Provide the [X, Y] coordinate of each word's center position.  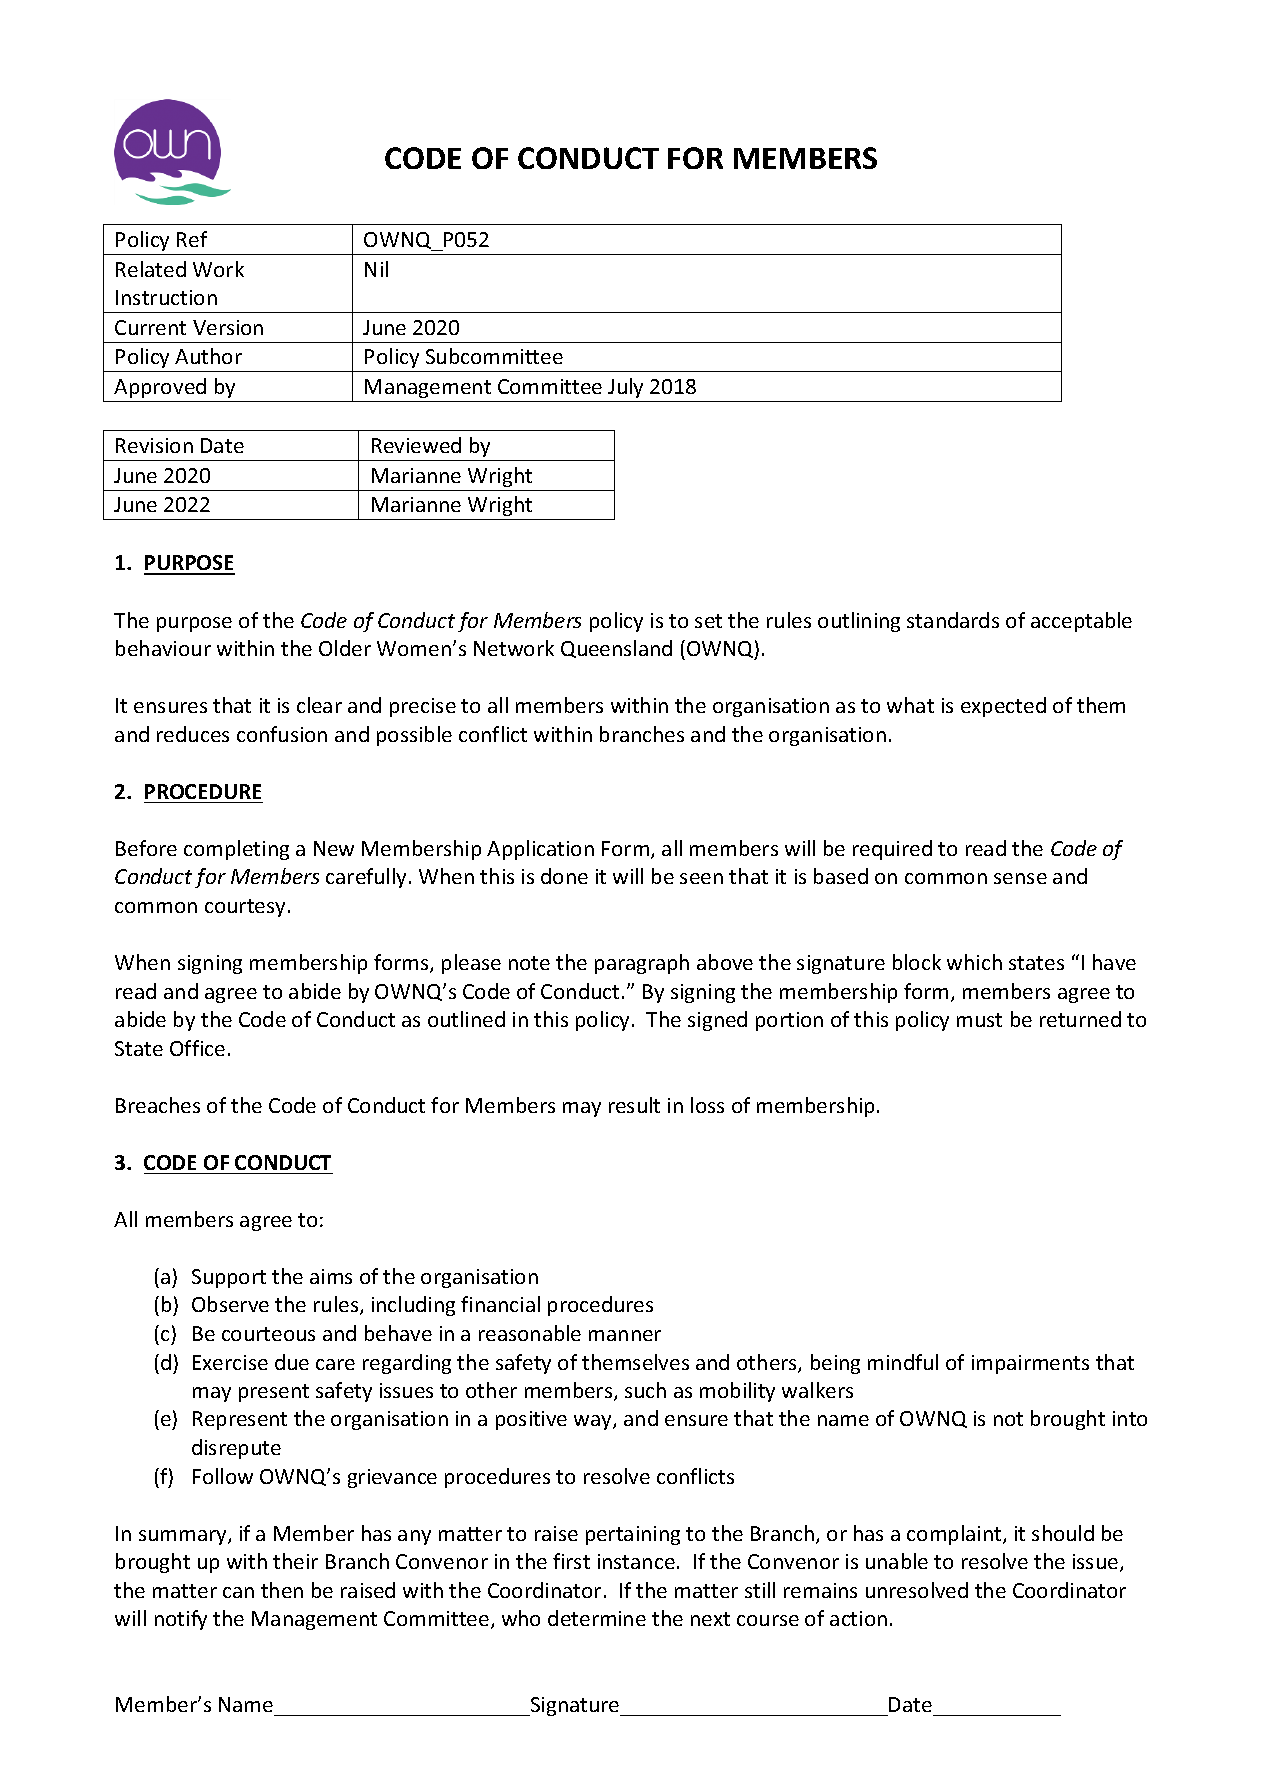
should [1063, 1533]
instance [636, 1561]
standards [953, 620]
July [625, 388]
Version [228, 327]
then [282, 1590]
